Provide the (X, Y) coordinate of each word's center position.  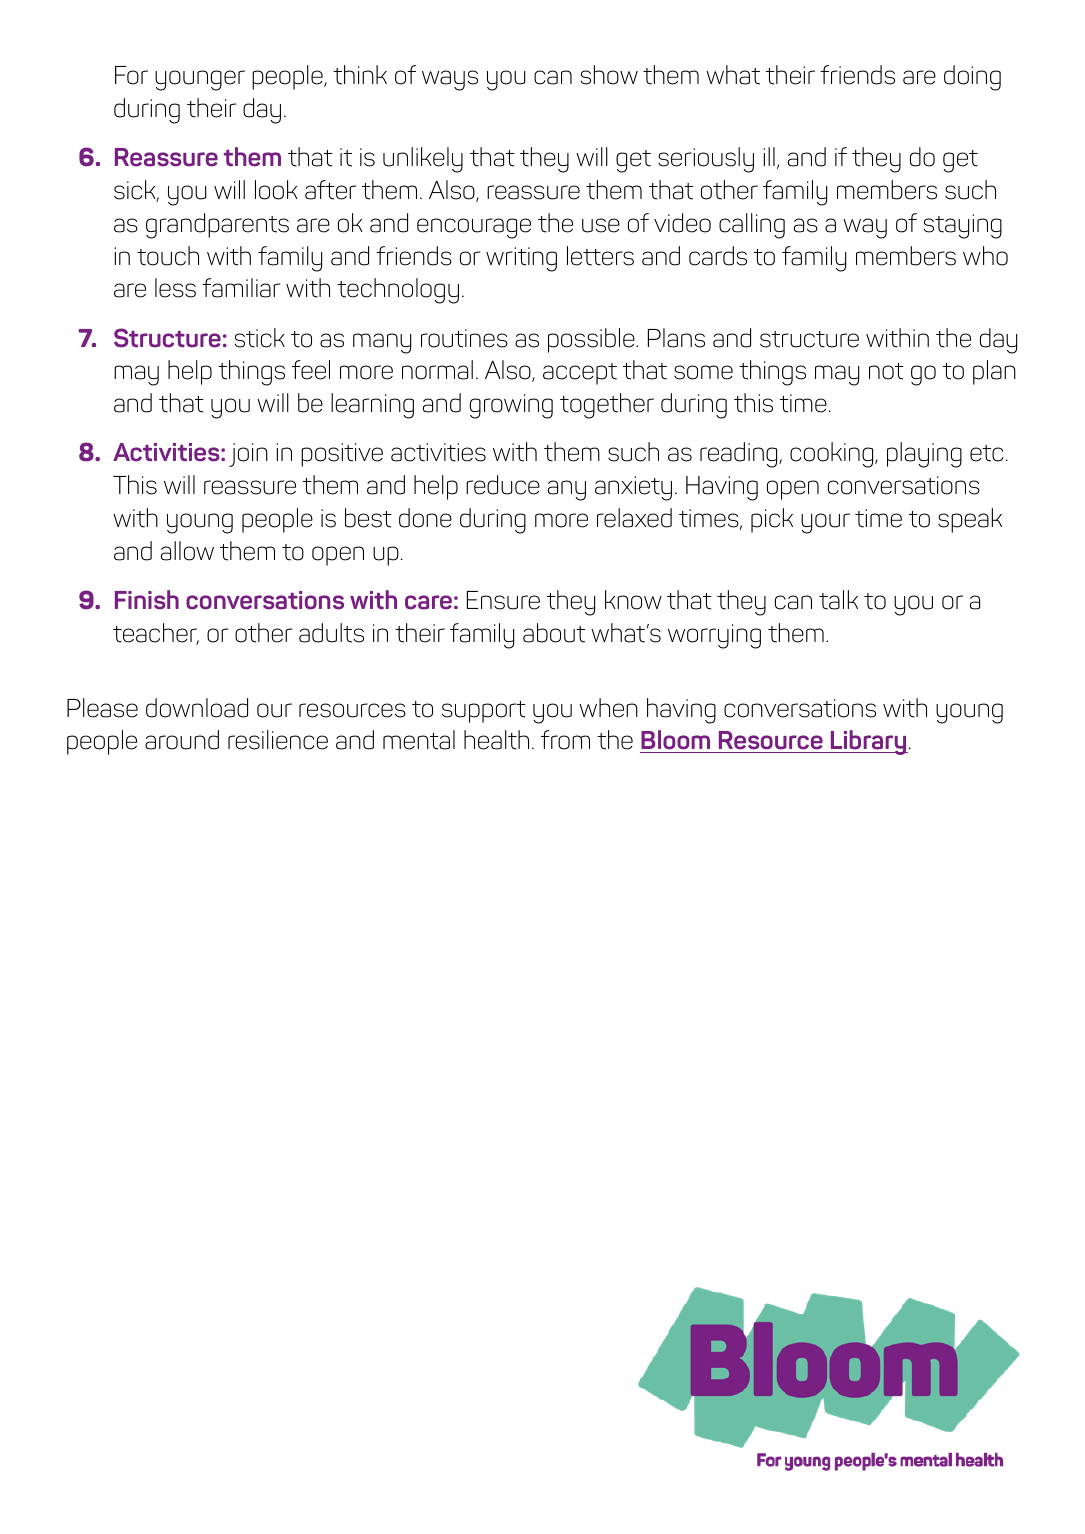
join (248, 455)
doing (972, 78)
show (609, 75)
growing (511, 406)
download (197, 708)
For (131, 75)
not (886, 371)
